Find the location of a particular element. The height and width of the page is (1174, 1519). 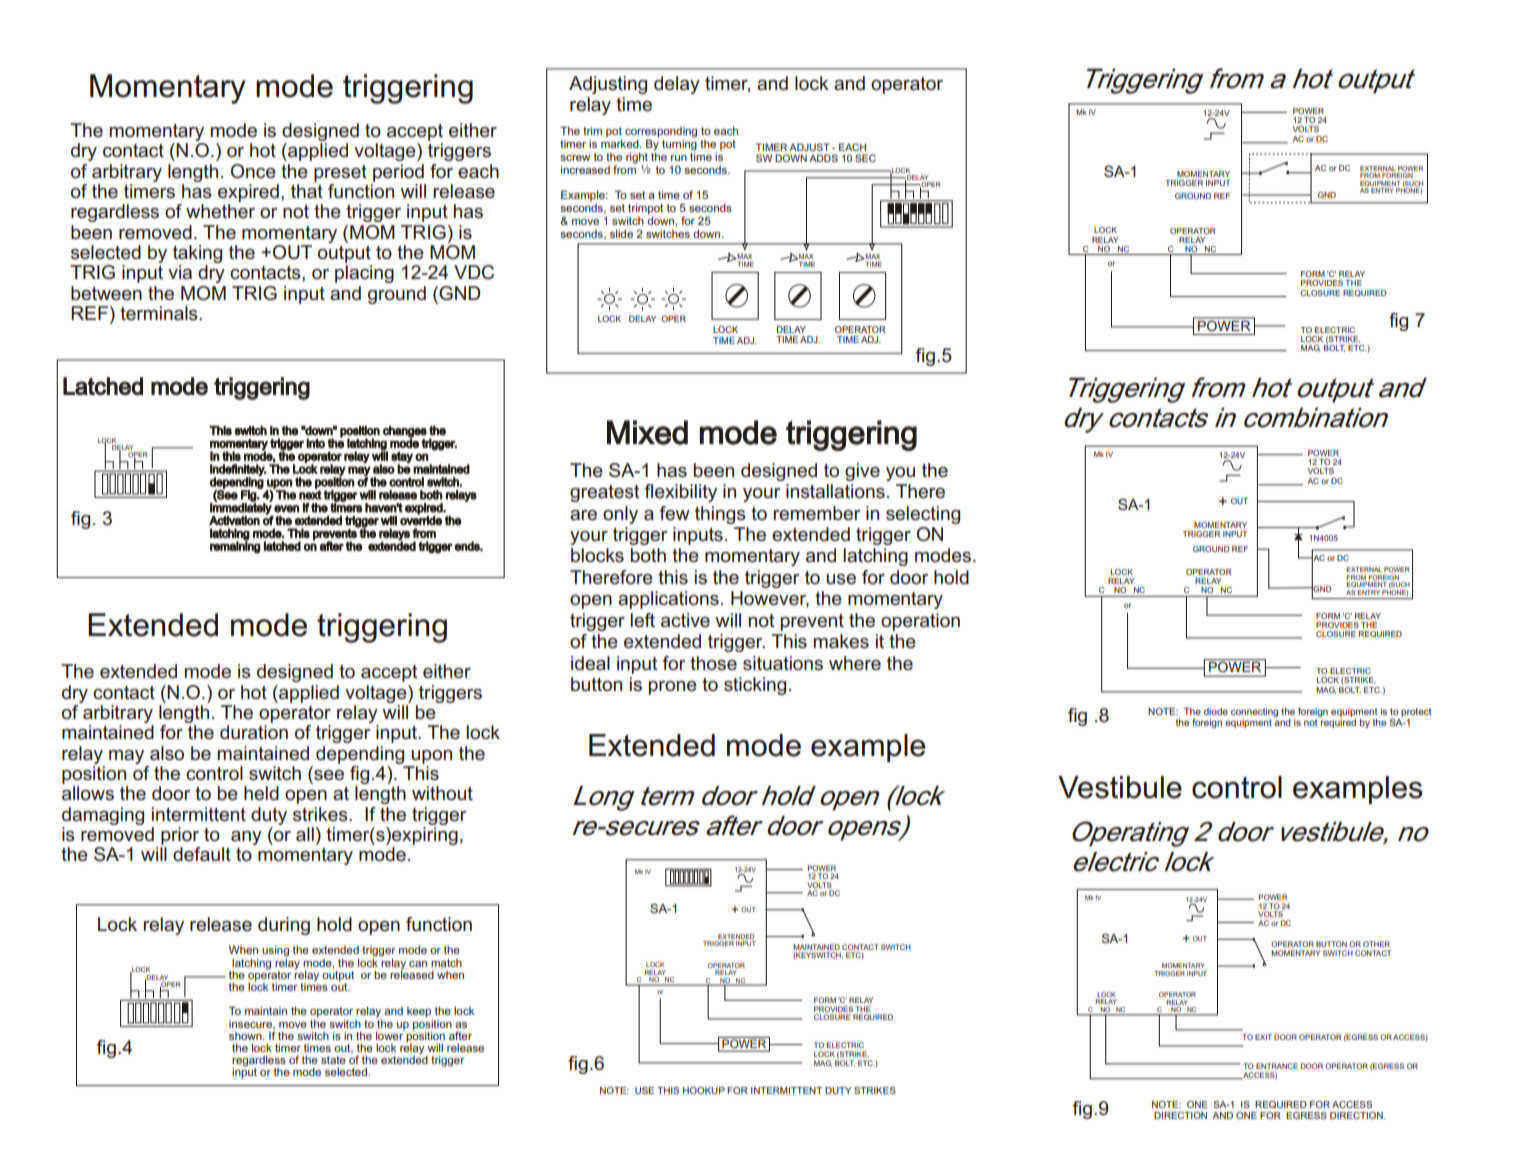

ENTRANCE is located at coordinates (1277, 1066).
